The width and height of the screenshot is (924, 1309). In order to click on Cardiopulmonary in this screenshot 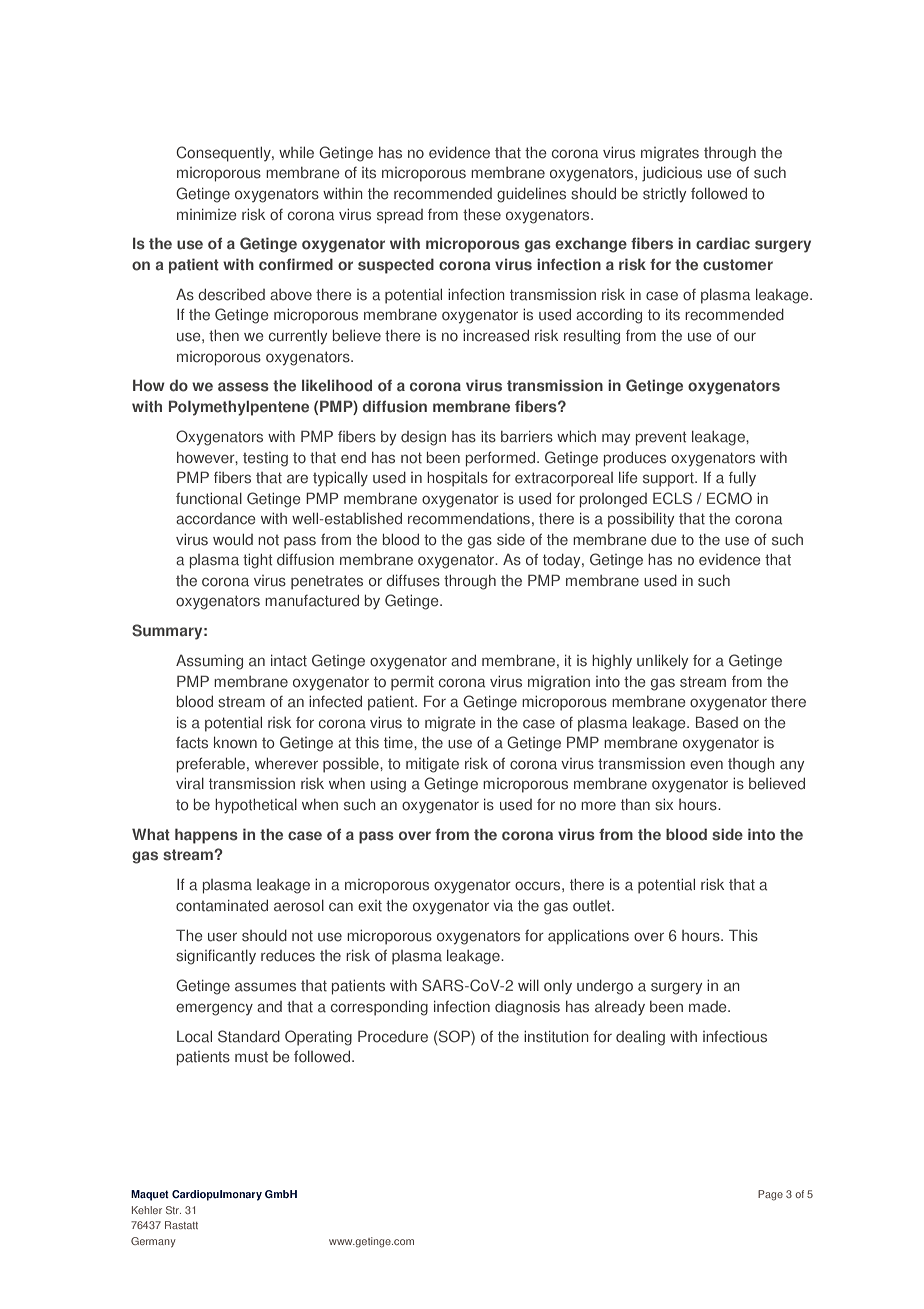, I will do `click(217, 1195)`.
